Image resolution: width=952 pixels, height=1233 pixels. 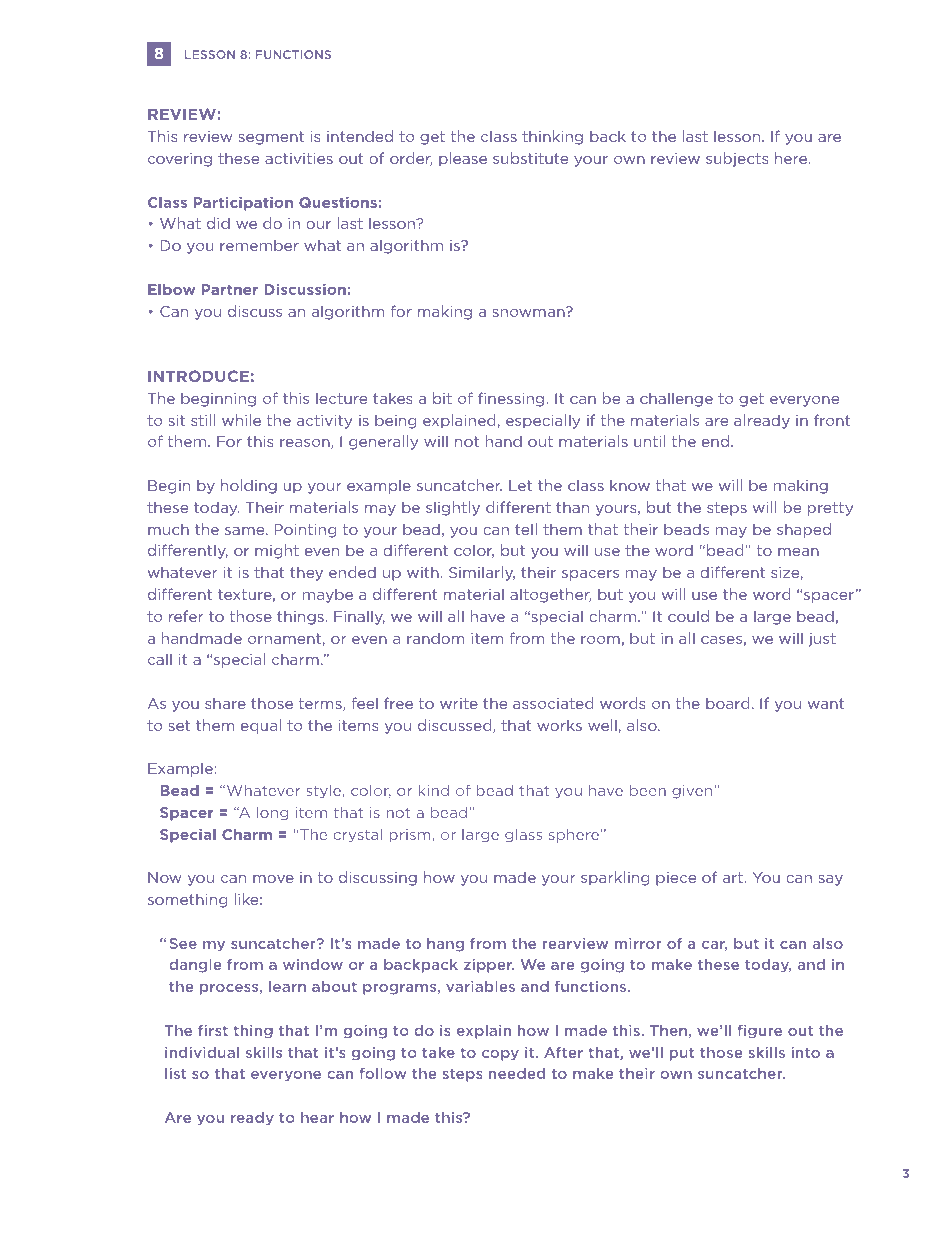 What do you see at coordinates (249, 486) in the image?
I see `holding` at bounding box center [249, 486].
